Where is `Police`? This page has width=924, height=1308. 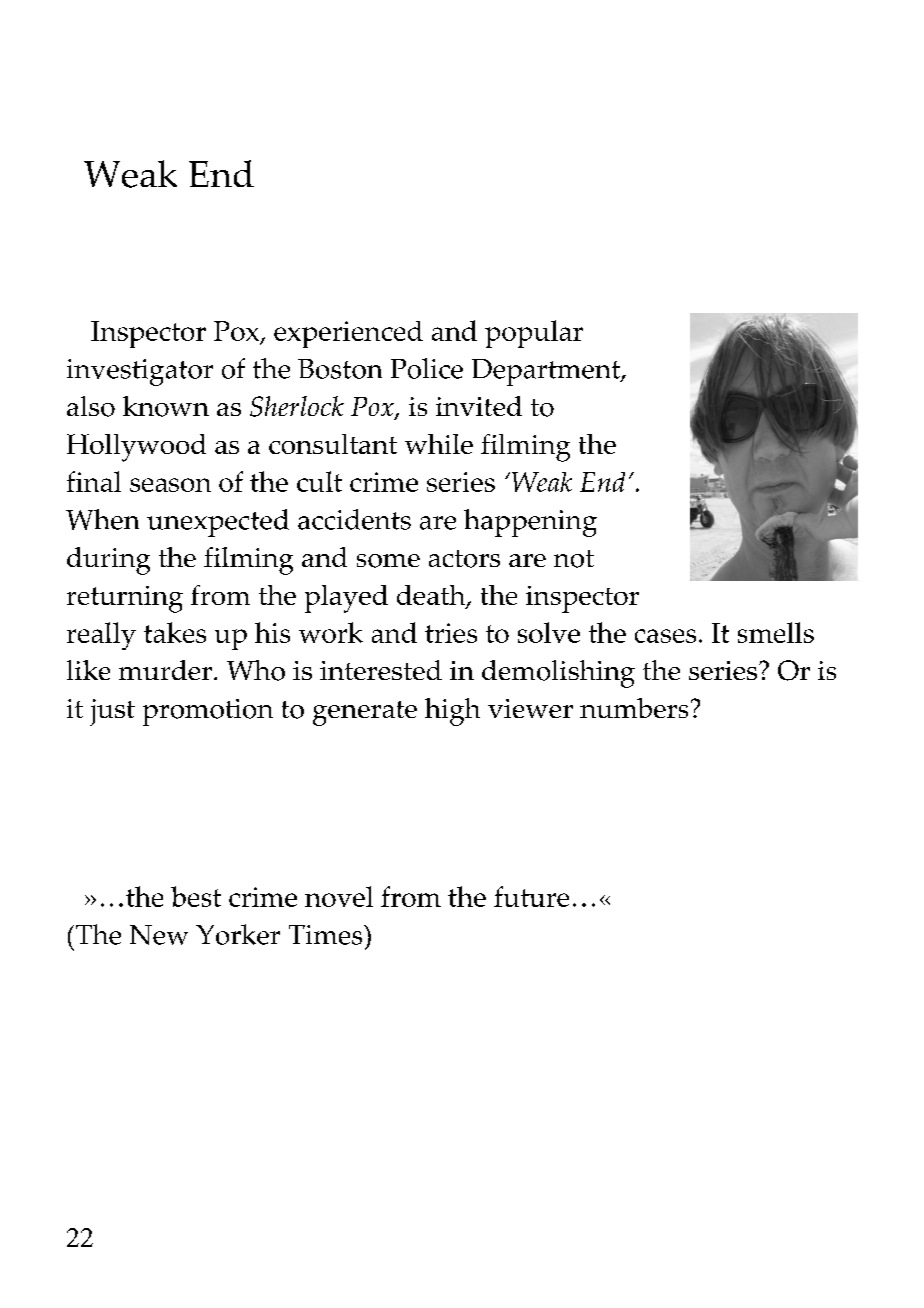 Police is located at coordinates (427, 368).
